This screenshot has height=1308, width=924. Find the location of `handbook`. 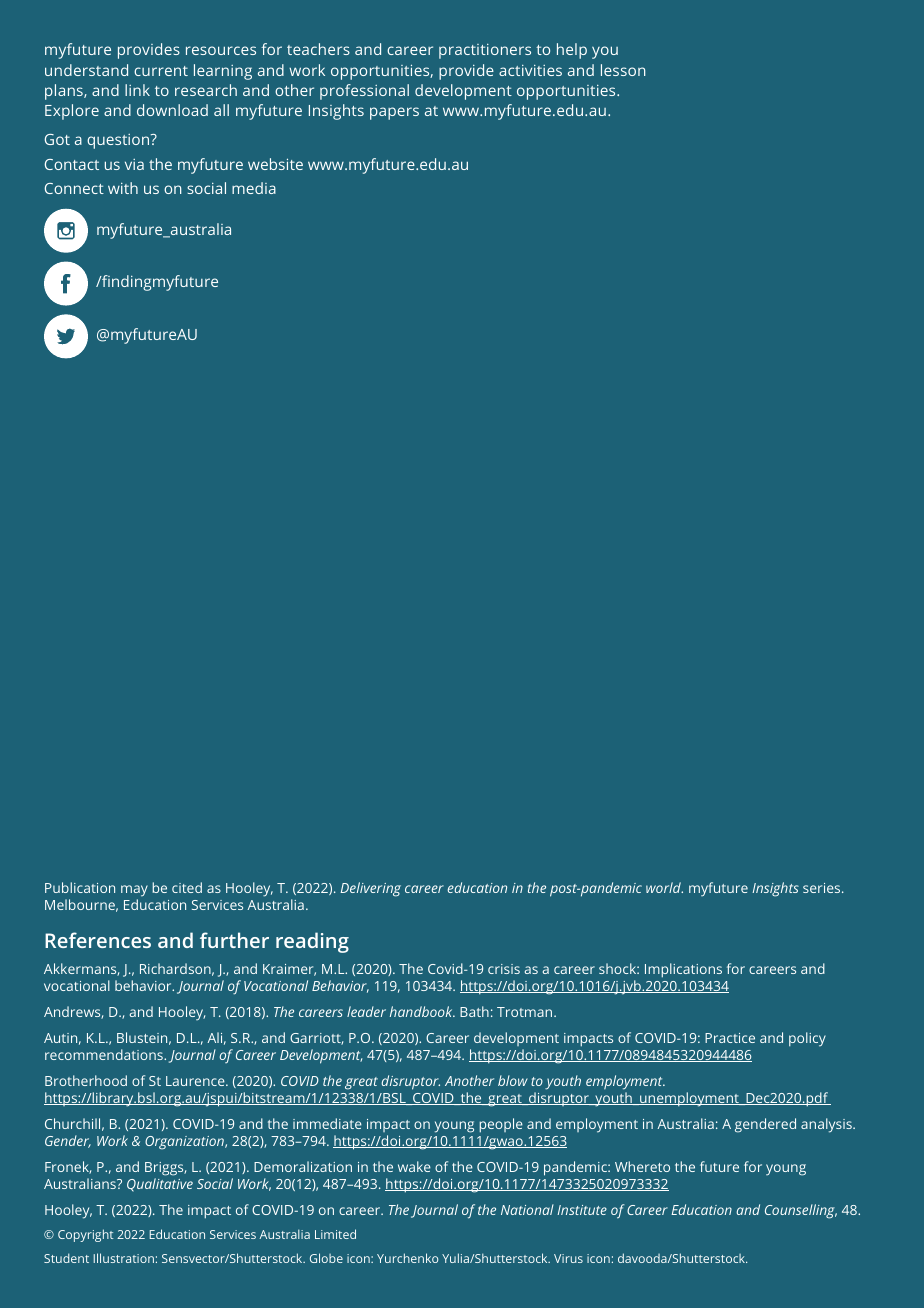

handbook is located at coordinates (422, 1011).
